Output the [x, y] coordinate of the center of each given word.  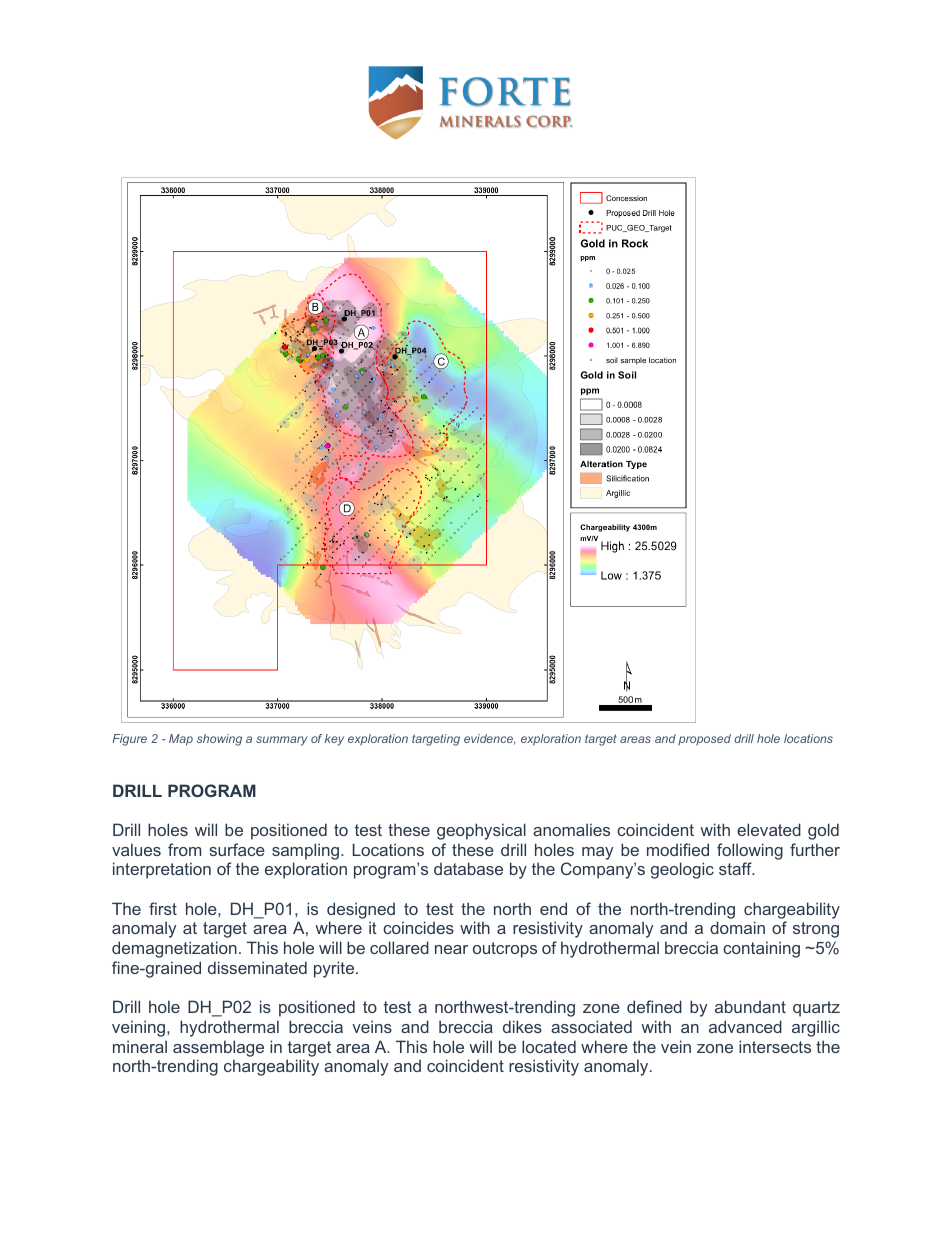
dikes [522, 1026]
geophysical [481, 831]
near [451, 949]
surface [237, 849]
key [334, 740]
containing [761, 949]
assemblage [218, 1048]
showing [219, 740]
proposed [704, 740]
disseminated [257, 967]
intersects [775, 1046]
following [750, 851]
